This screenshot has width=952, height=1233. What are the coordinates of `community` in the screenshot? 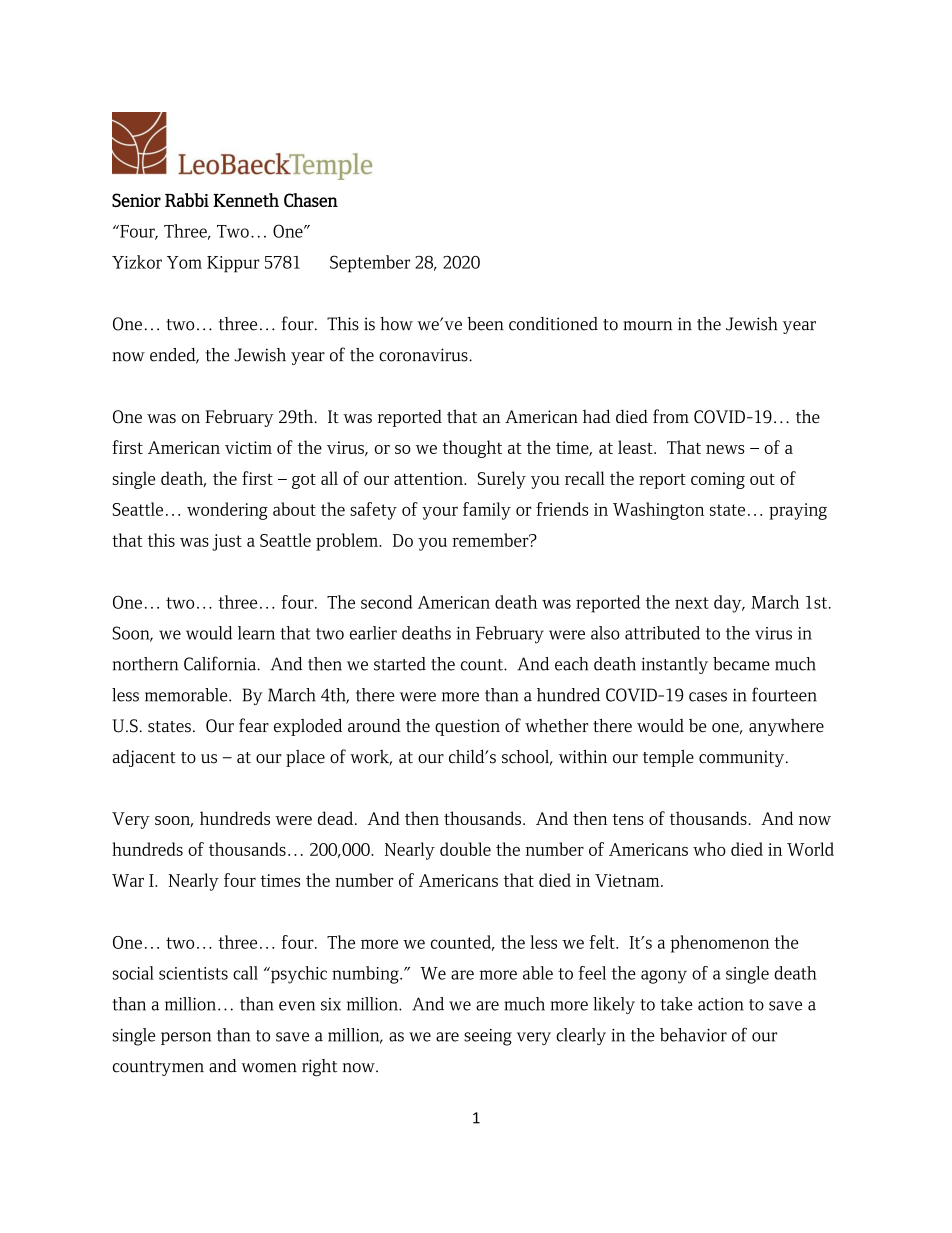 It's located at (743, 758).
